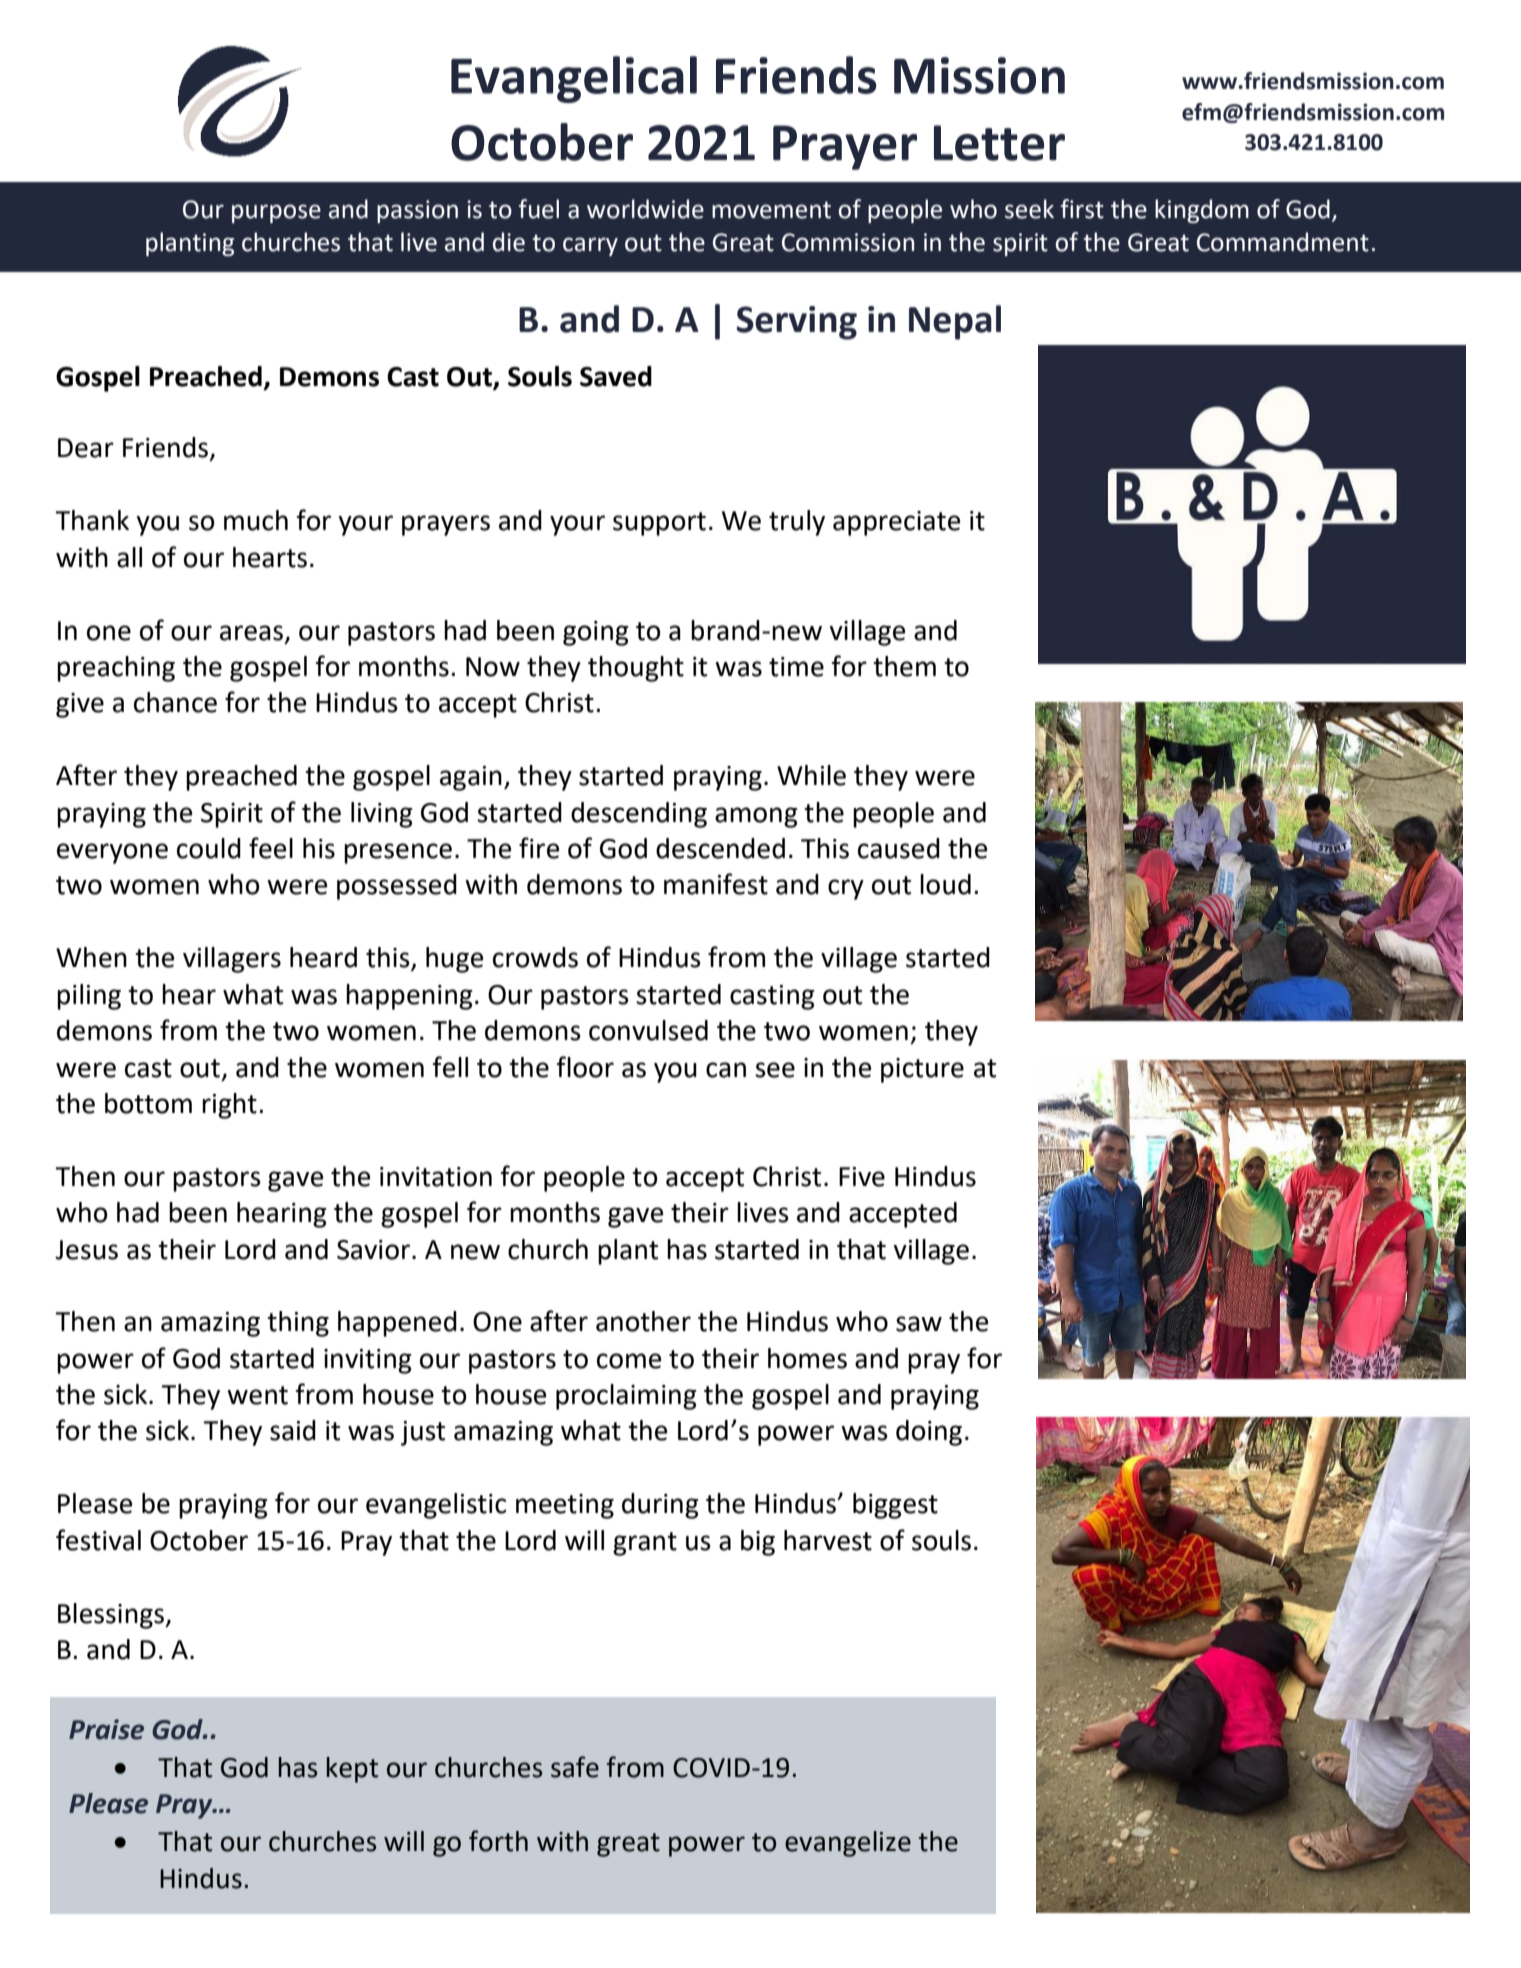  Describe the element at coordinates (945, 884) in the screenshot. I see `loud` at that location.
